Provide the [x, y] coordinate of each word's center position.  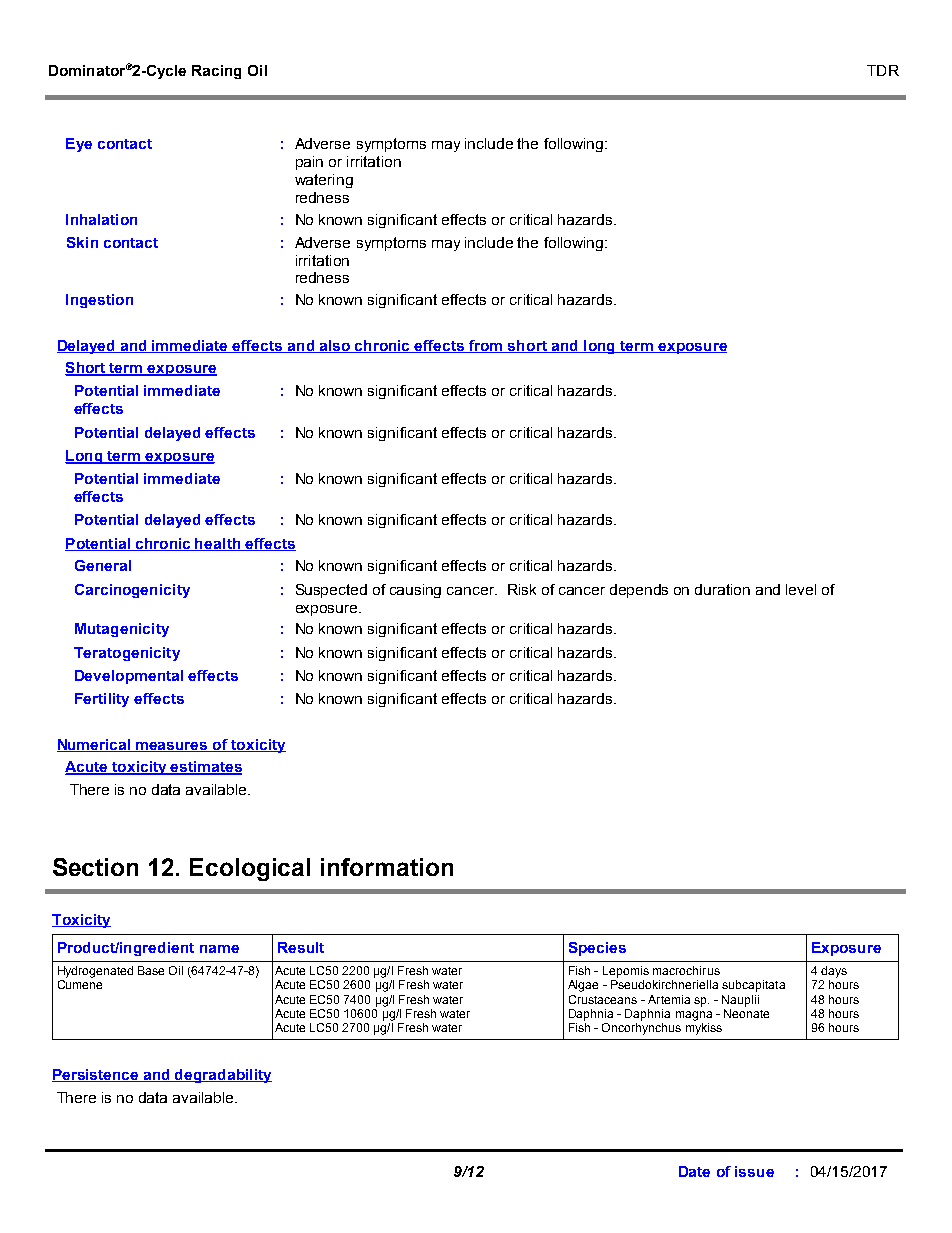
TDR [883, 70]
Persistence [96, 1075]
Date [694, 1171]
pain [309, 163]
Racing [216, 72]
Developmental [129, 677]
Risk [522, 589]
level [801, 589]
